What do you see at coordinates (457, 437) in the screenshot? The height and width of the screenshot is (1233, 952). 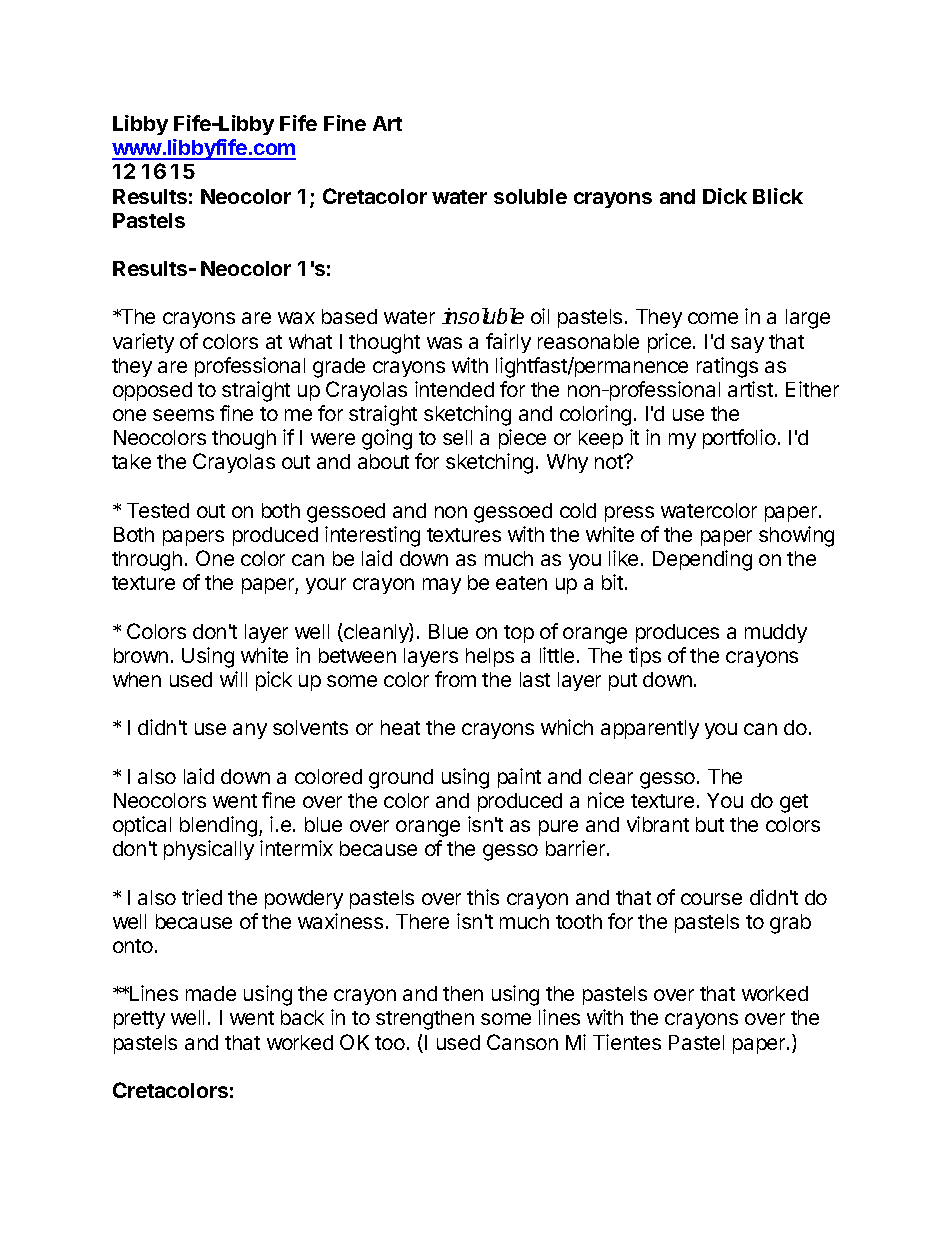 I see `sell` at bounding box center [457, 437].
